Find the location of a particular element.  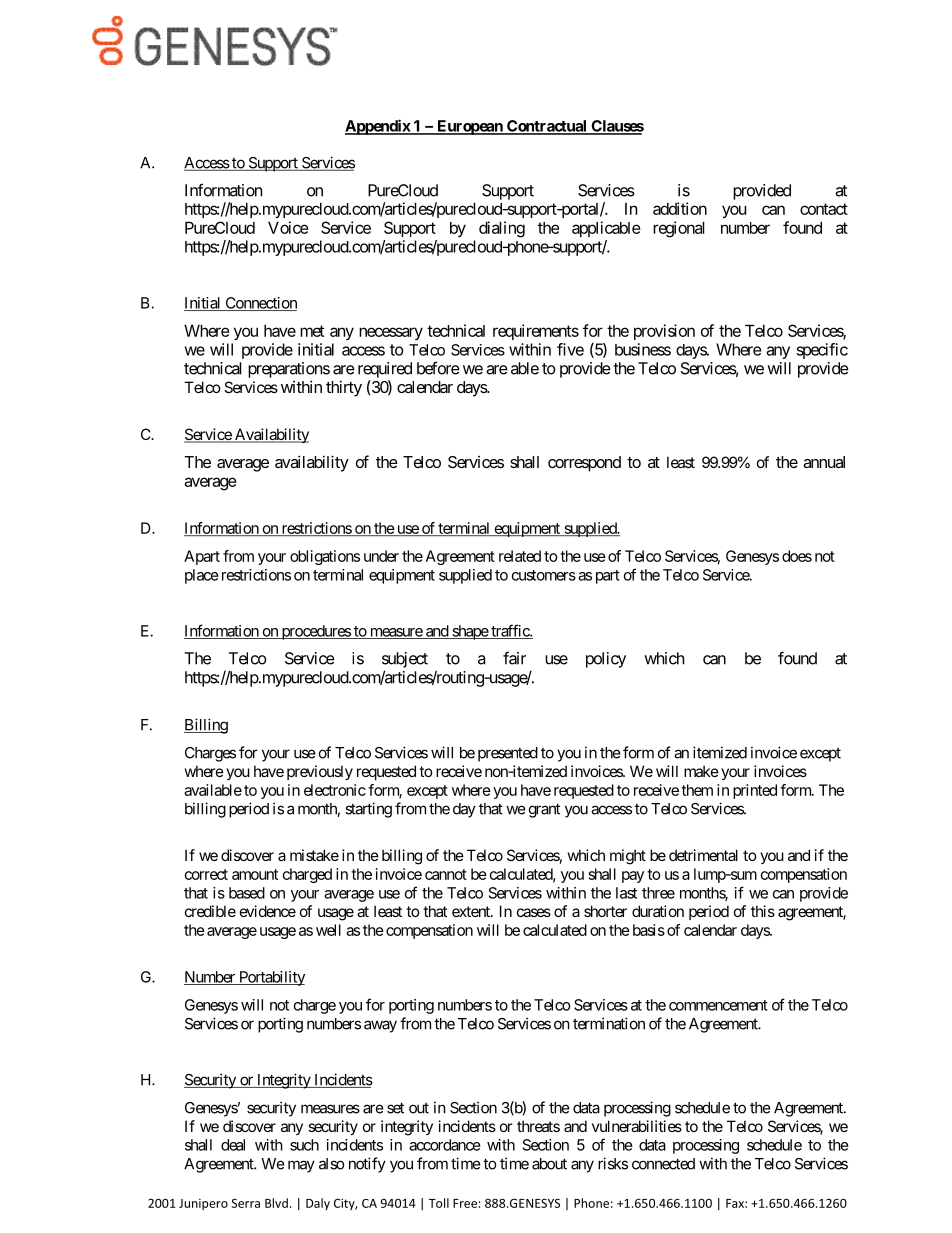

addition is located at coordinates (680, 208).
